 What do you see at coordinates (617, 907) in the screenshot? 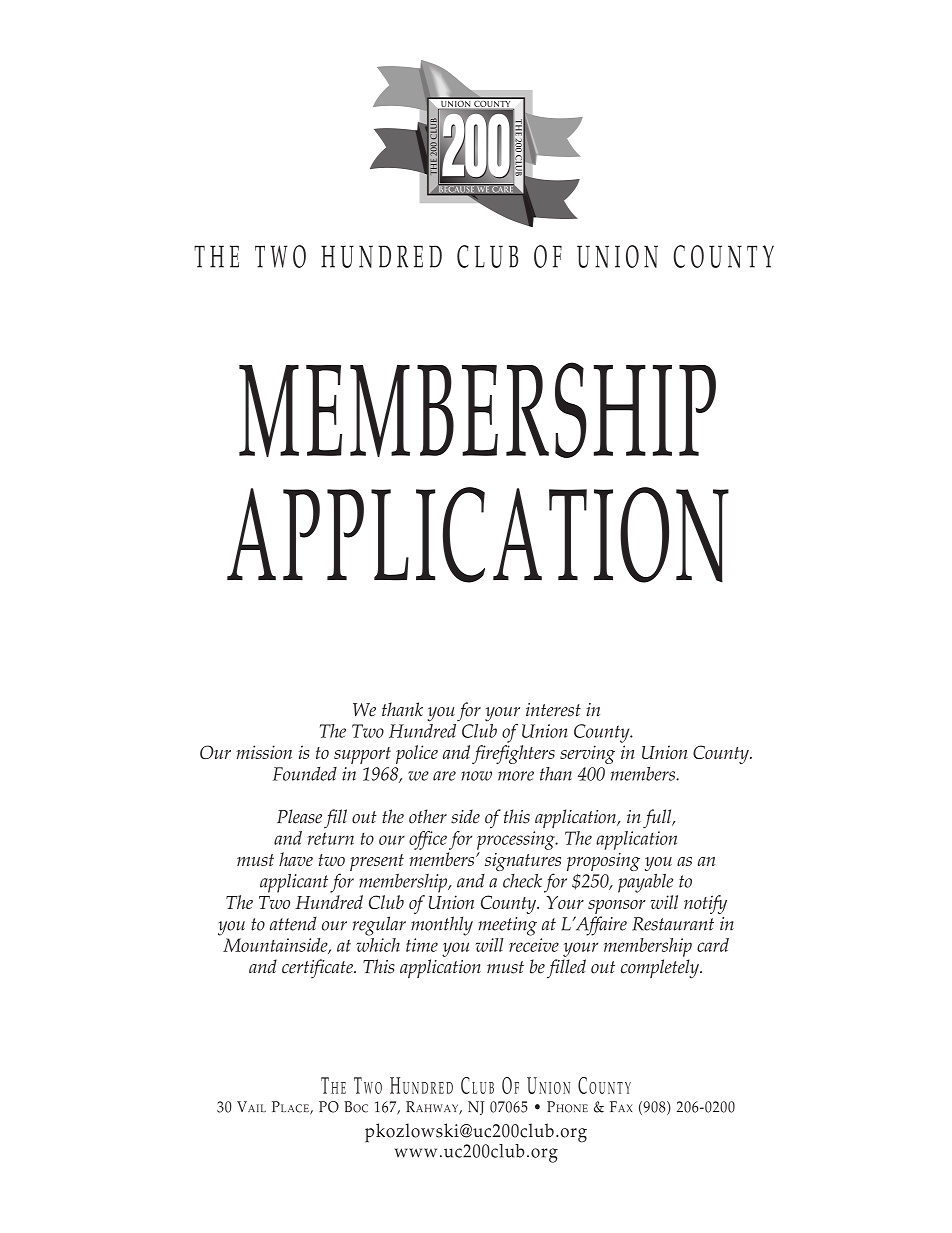
I see `sponsor` at bounding box center [617, 907].
